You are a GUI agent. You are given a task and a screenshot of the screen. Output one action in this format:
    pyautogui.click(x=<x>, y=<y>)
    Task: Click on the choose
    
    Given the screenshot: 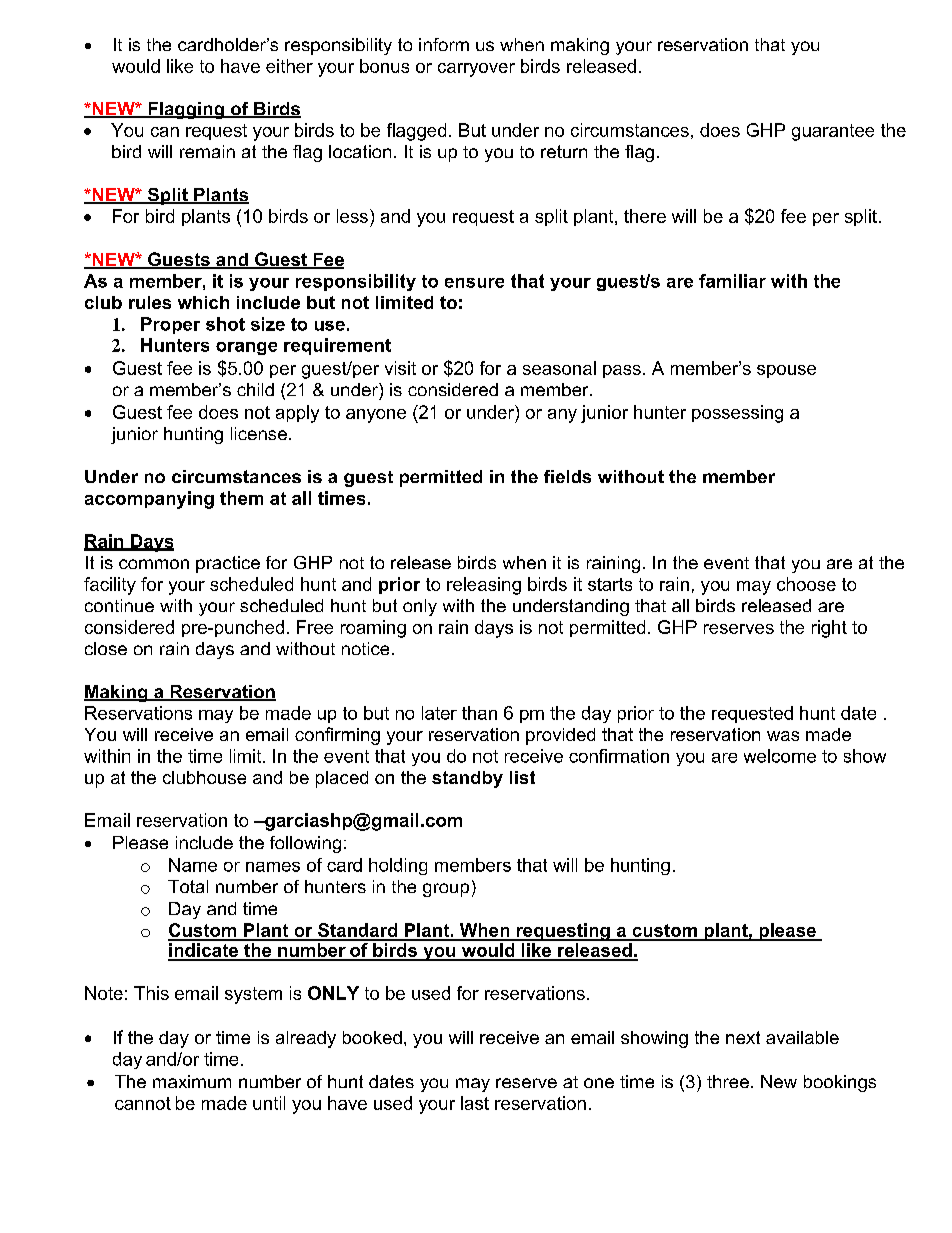 What is the action you would take?
    pyautogui.click(x=806, y=584)
